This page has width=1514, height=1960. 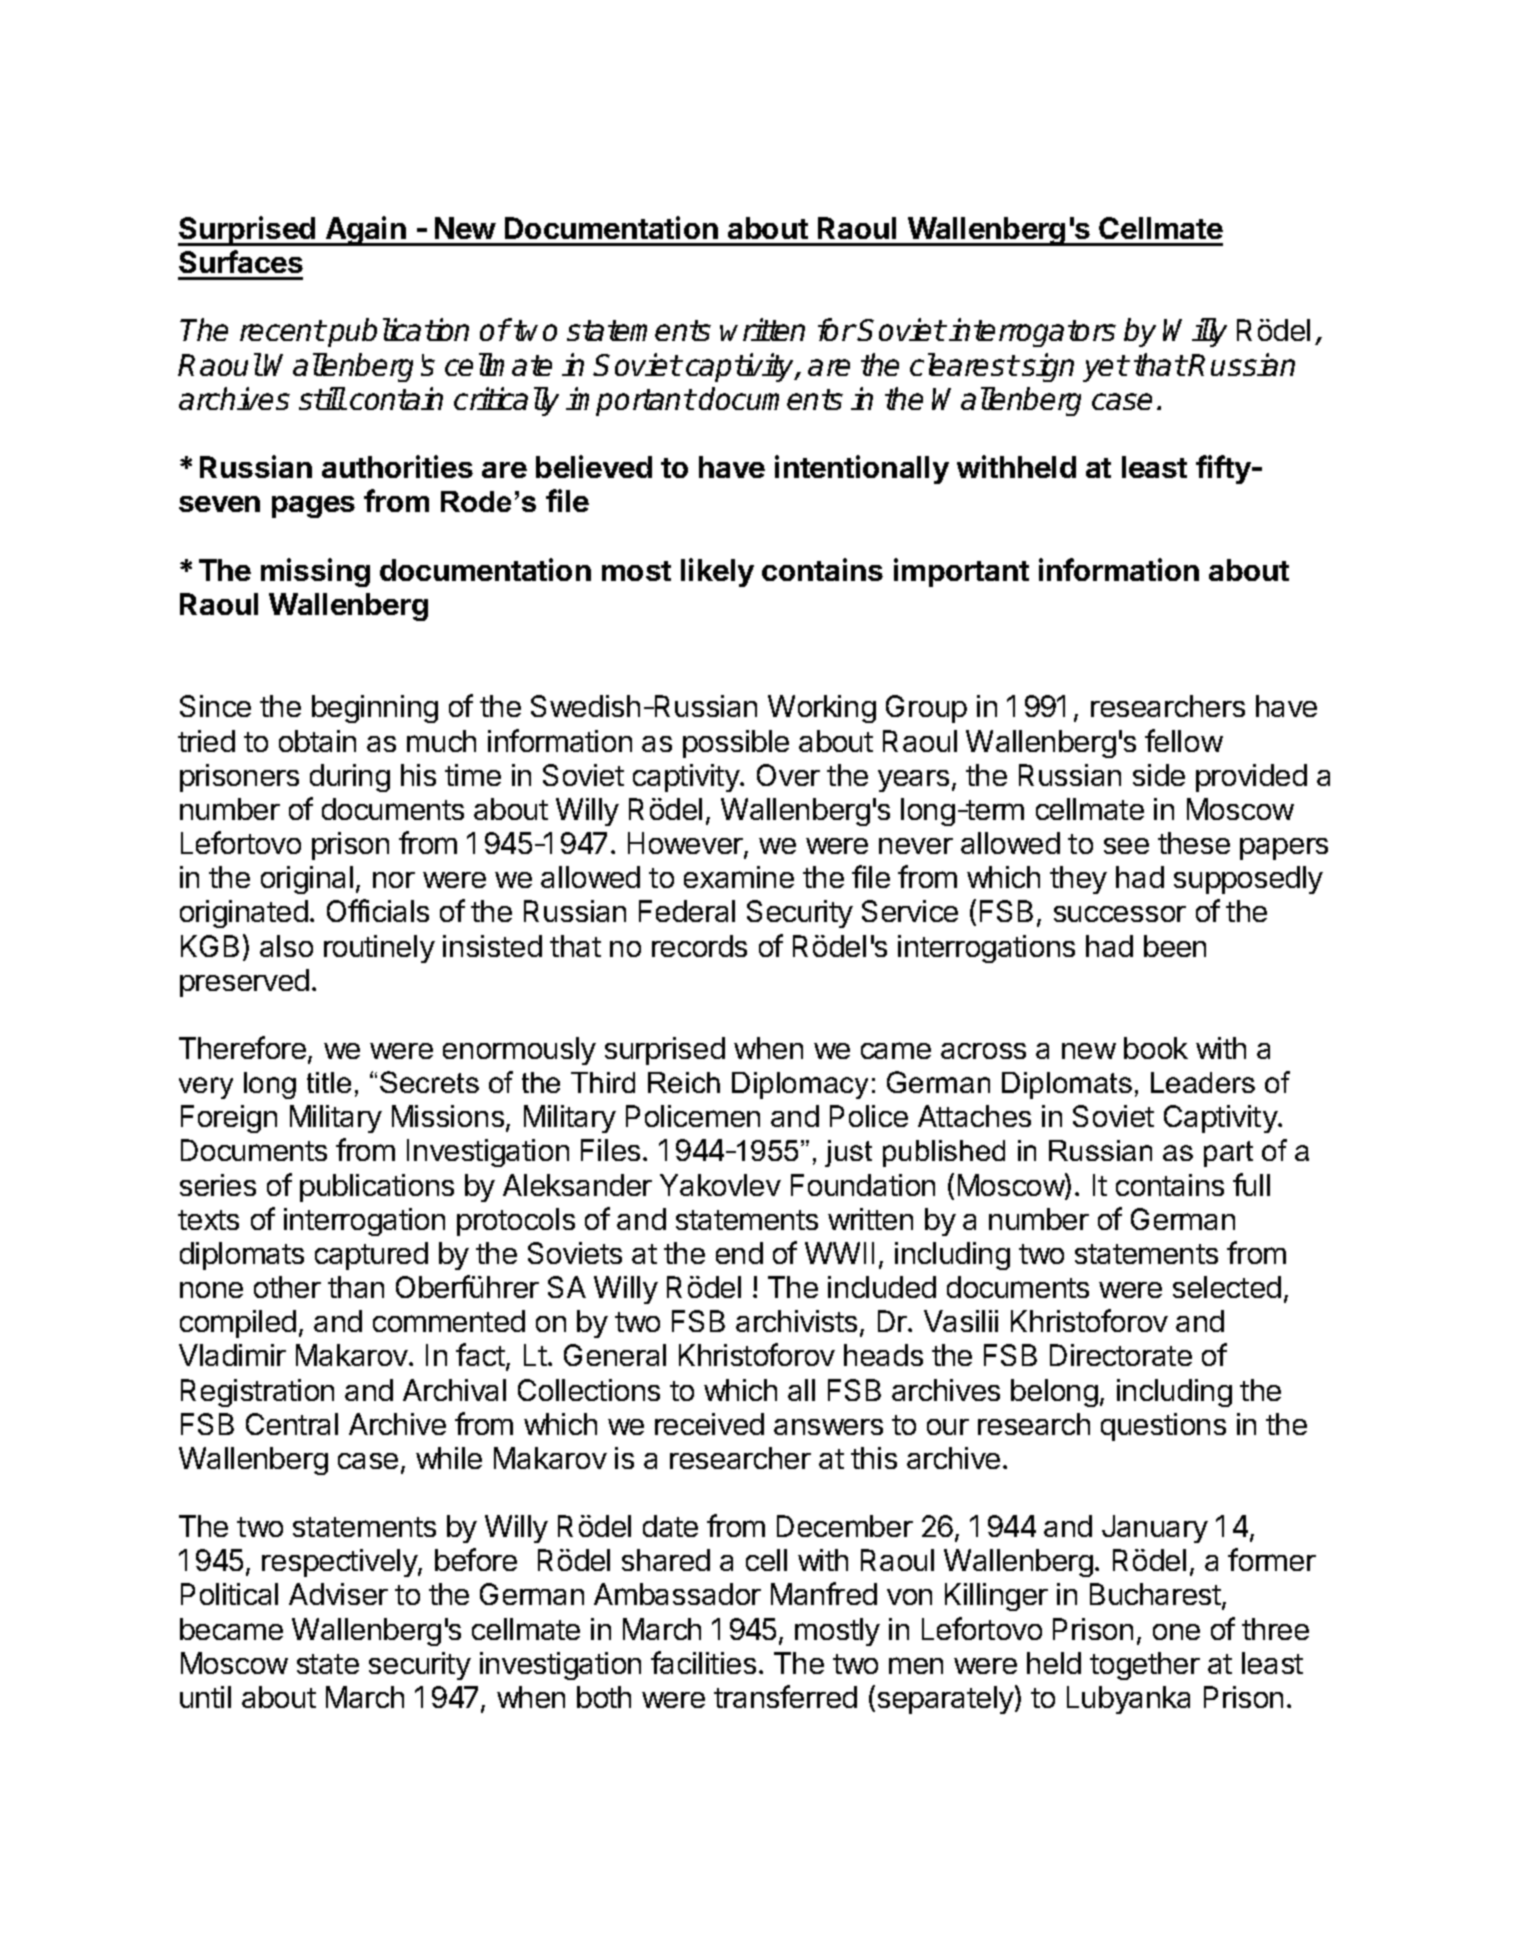 I want to click on facilities, so click(x=703, y=1662).
